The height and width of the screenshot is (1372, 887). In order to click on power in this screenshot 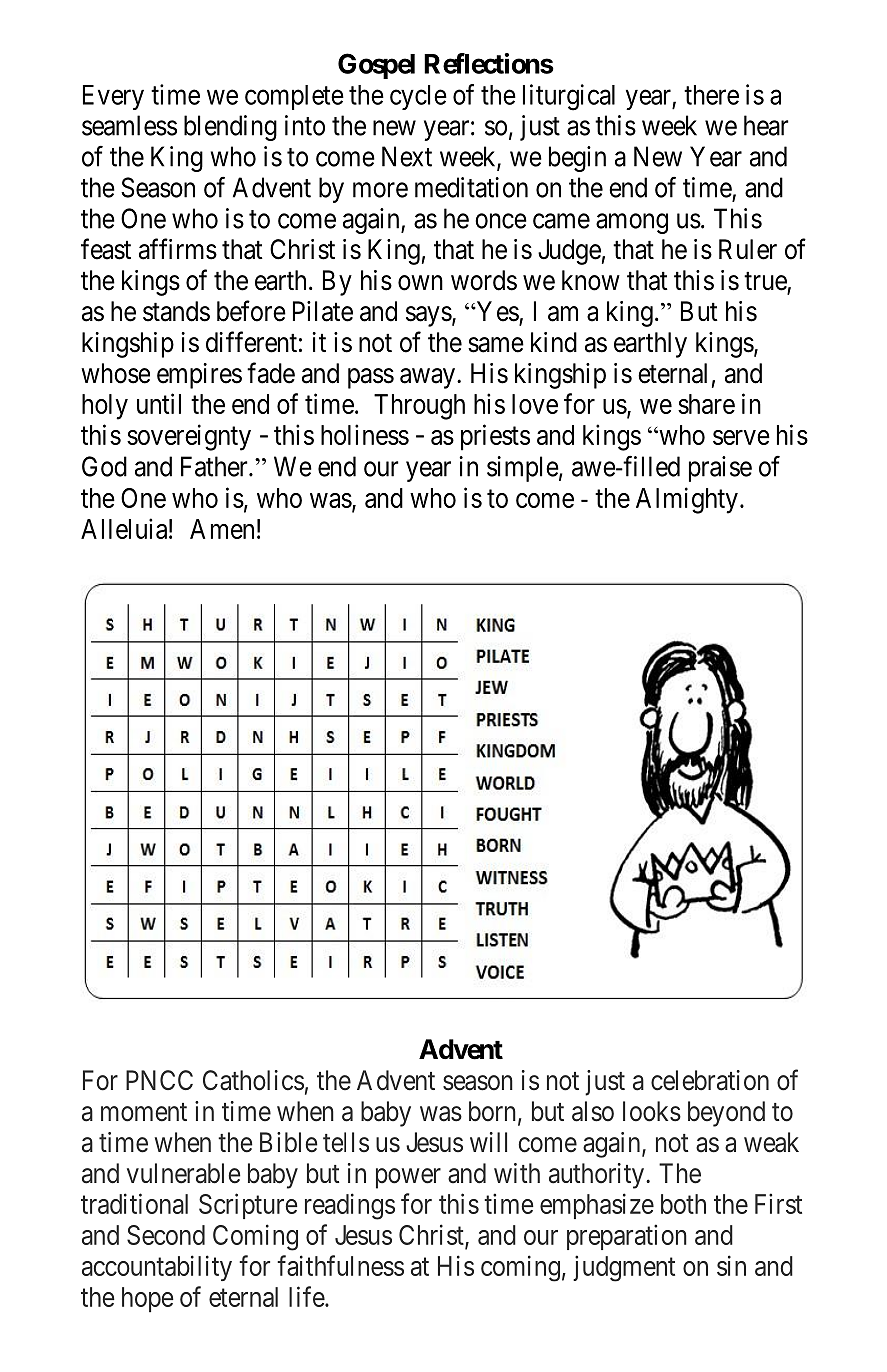, I will do `click(408, 1178)`.
